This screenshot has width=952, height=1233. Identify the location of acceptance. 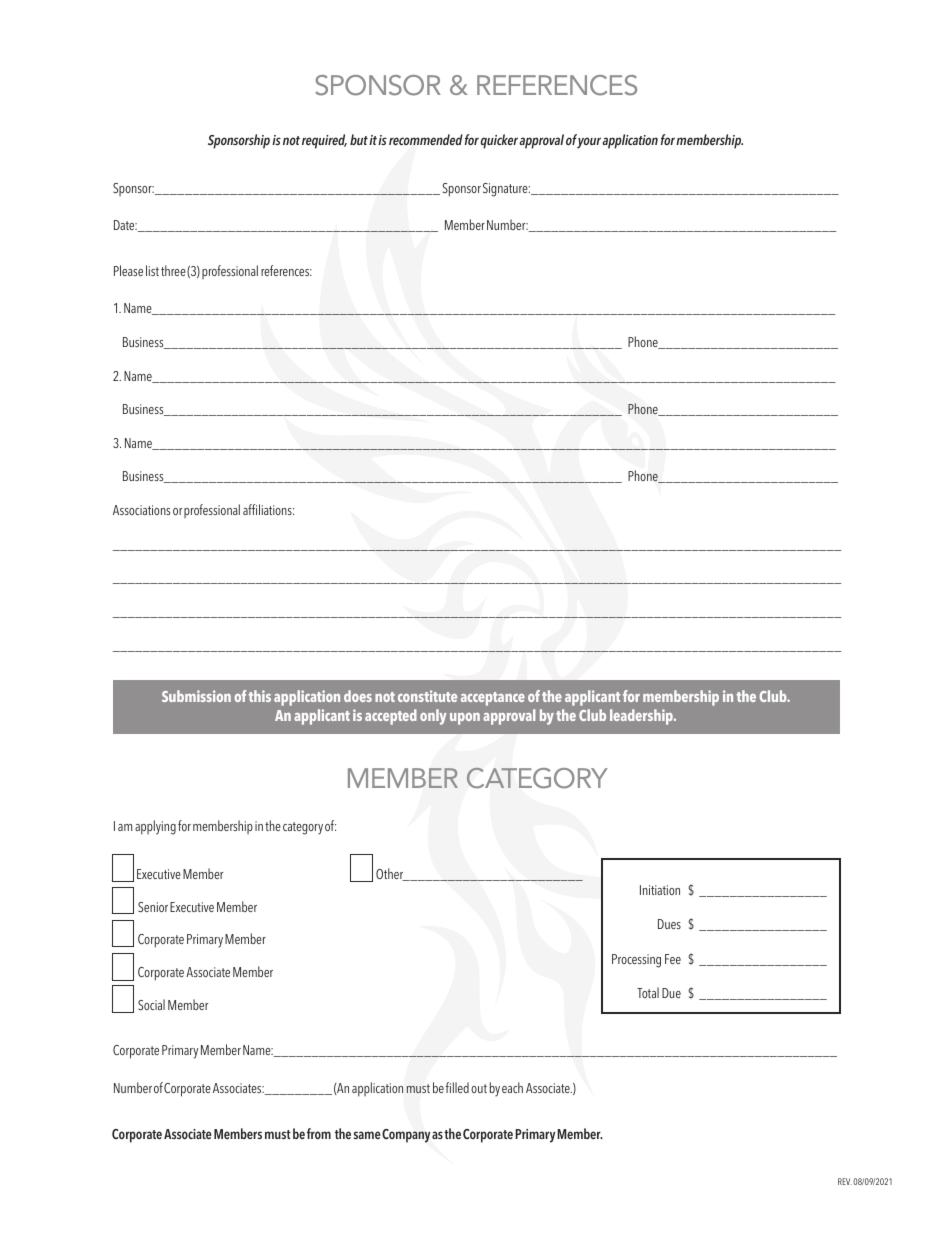
(493, 699).
